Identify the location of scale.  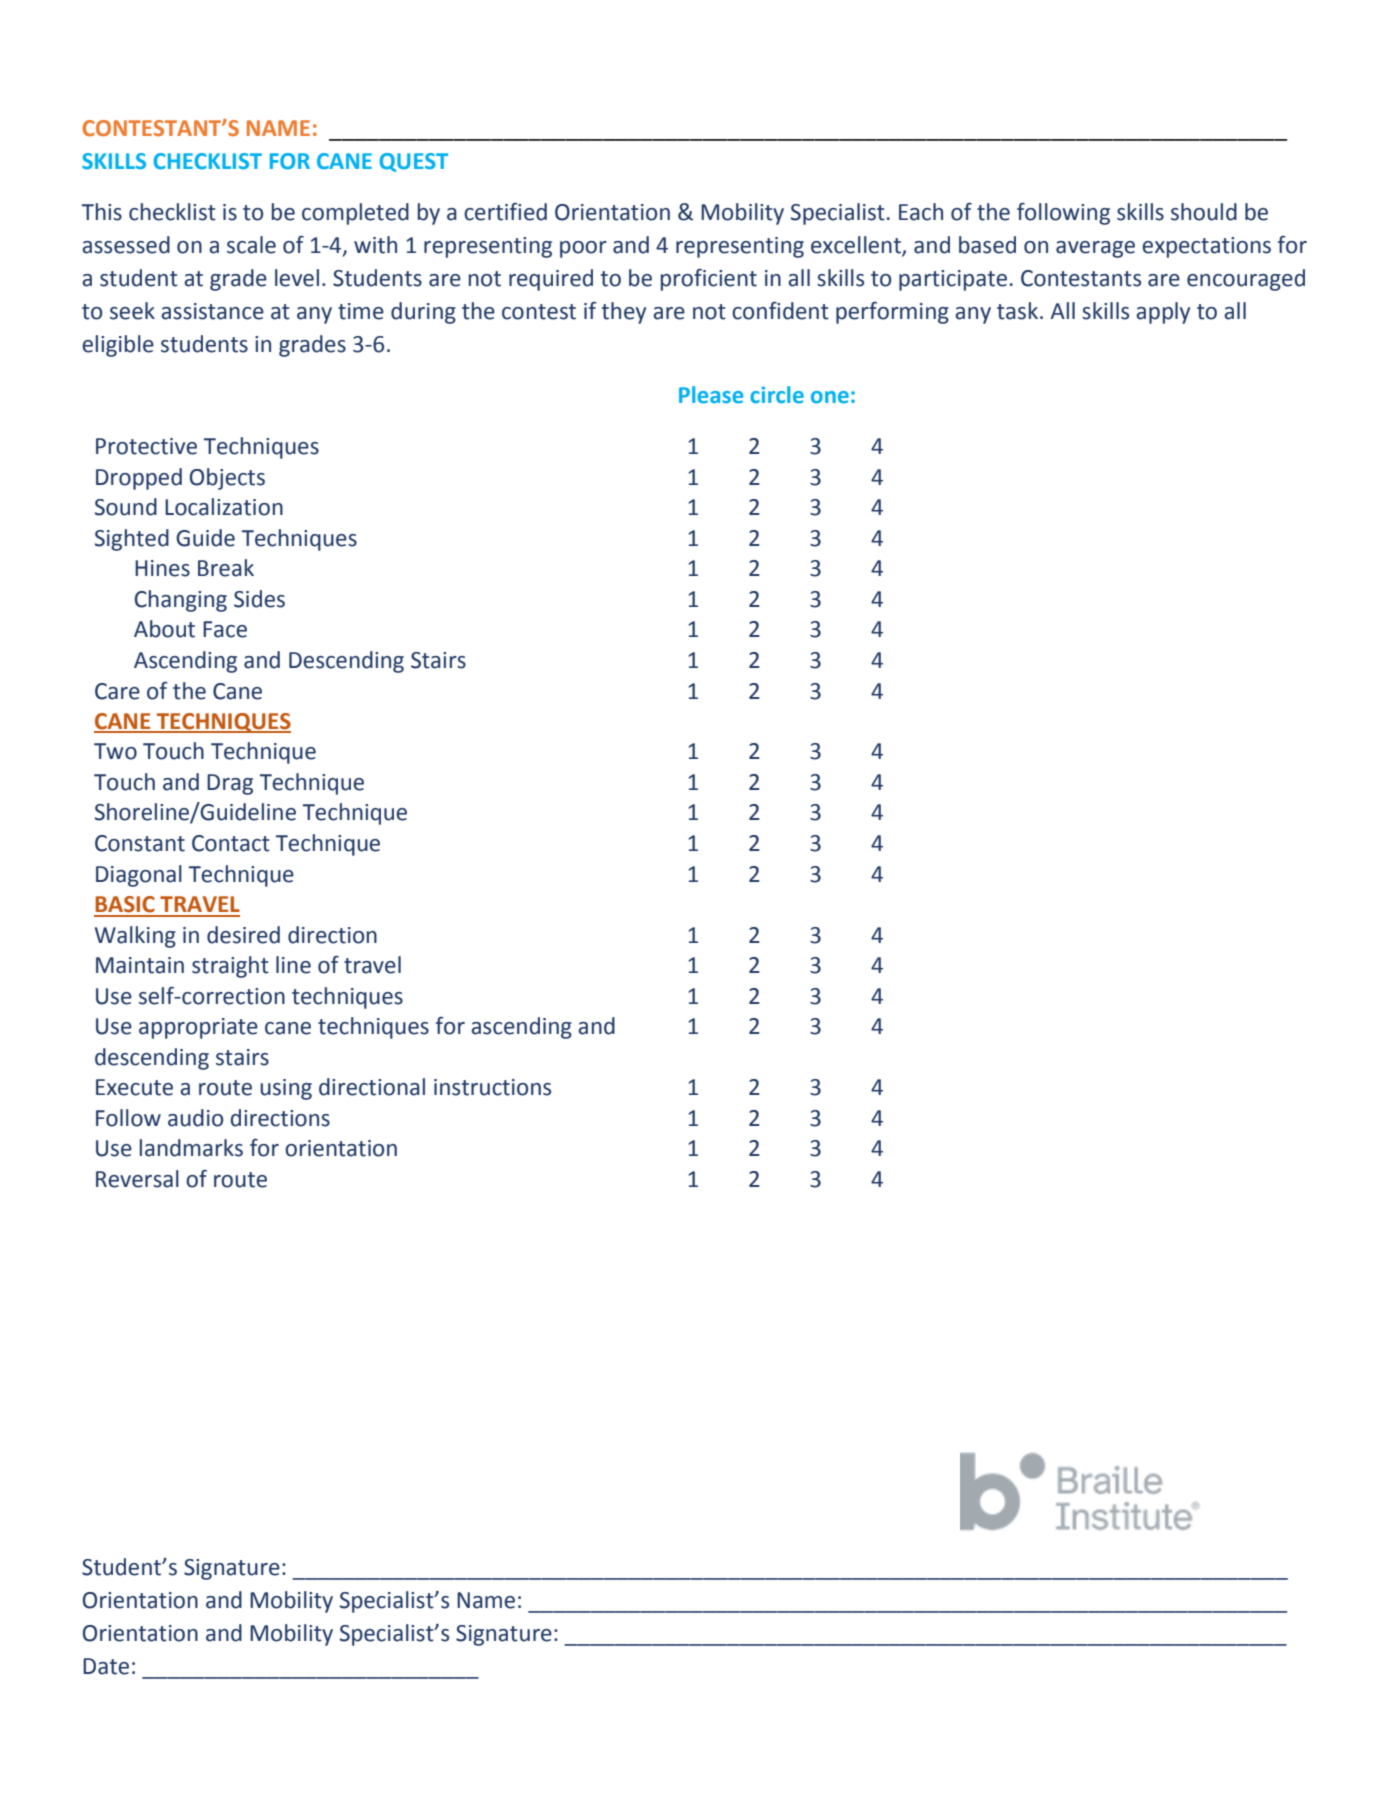
(251, 245).
